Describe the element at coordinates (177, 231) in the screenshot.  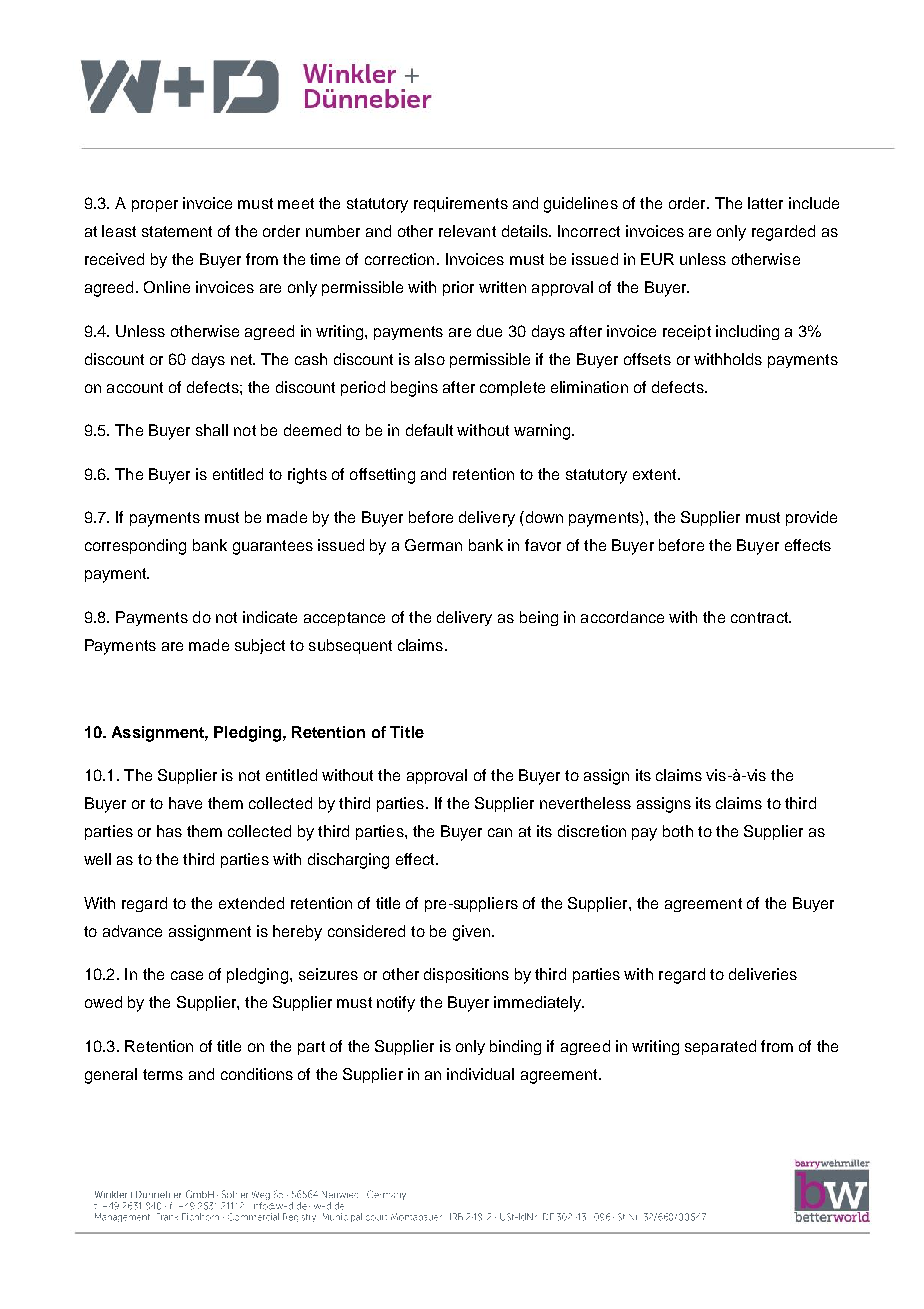
I see `statement` at that location.
